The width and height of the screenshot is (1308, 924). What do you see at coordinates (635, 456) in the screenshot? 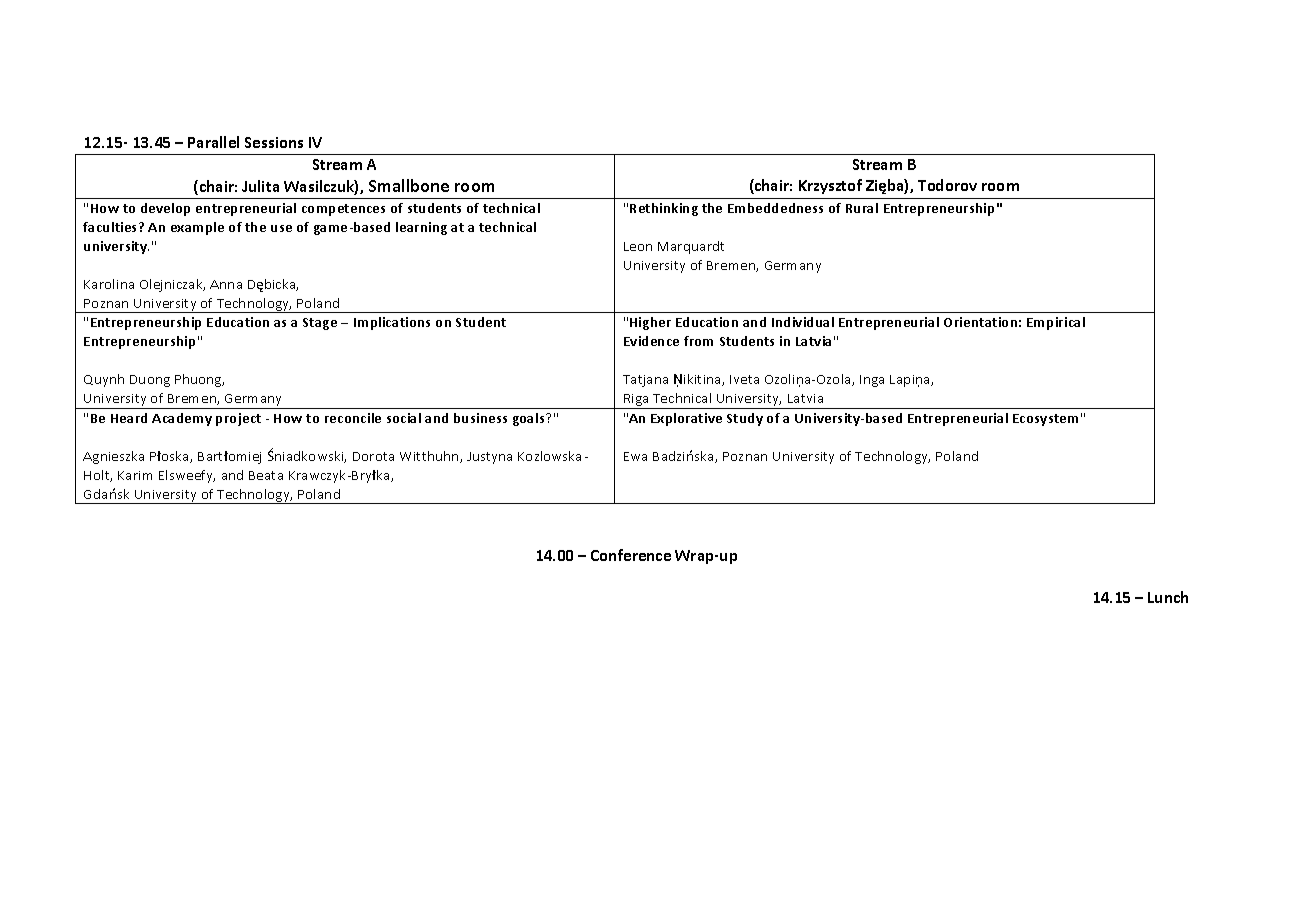
I see `Ewa` at bounding box center [635, 456].
